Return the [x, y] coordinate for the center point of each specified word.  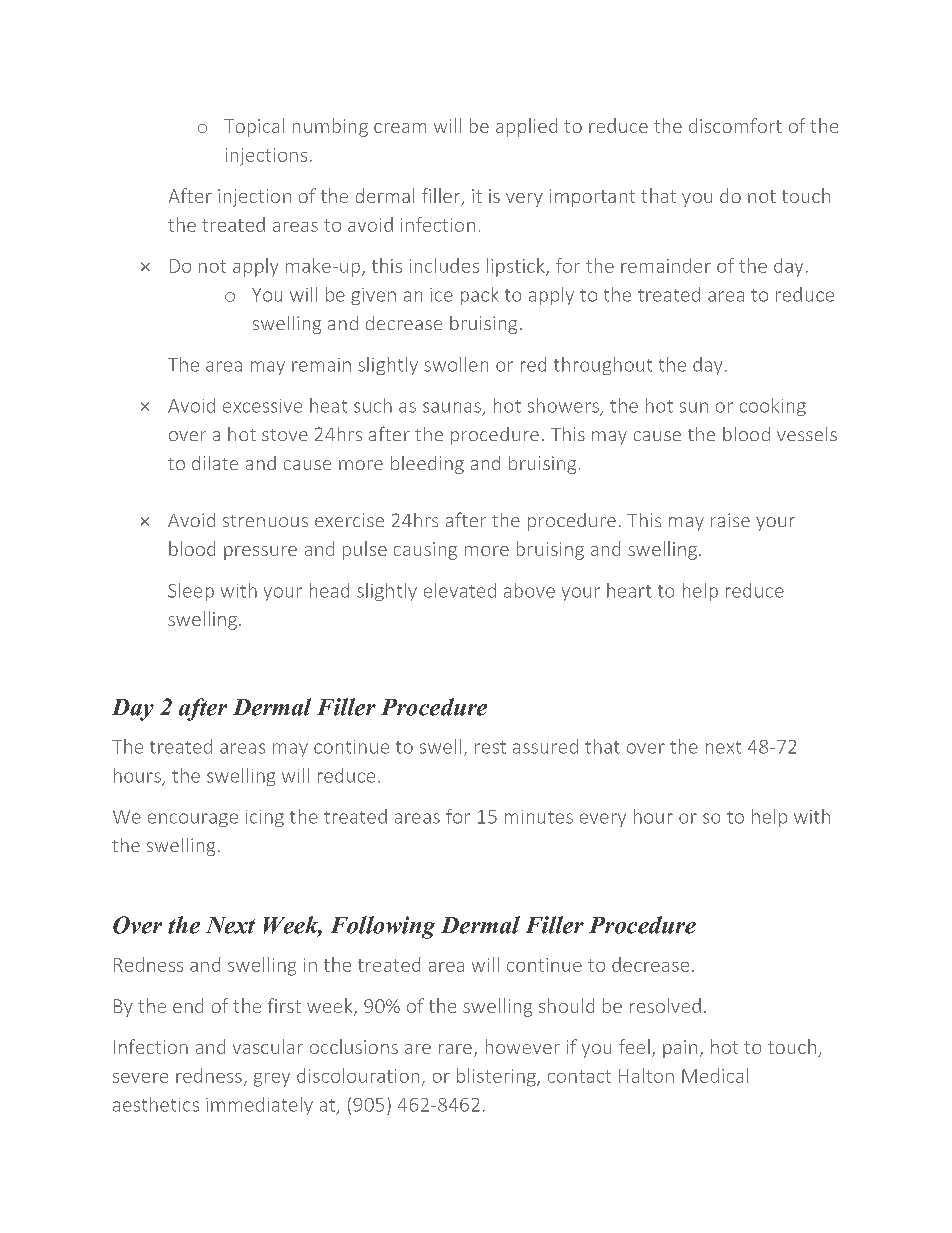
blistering [497, 1077]
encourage [193, 820]
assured [545, 746]
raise [730, 520]
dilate [215, 463]
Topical [254, 127]
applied [526, 127]
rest [490, 747]
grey [272, 1080]
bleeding [427, 465]
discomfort [735, 125]
